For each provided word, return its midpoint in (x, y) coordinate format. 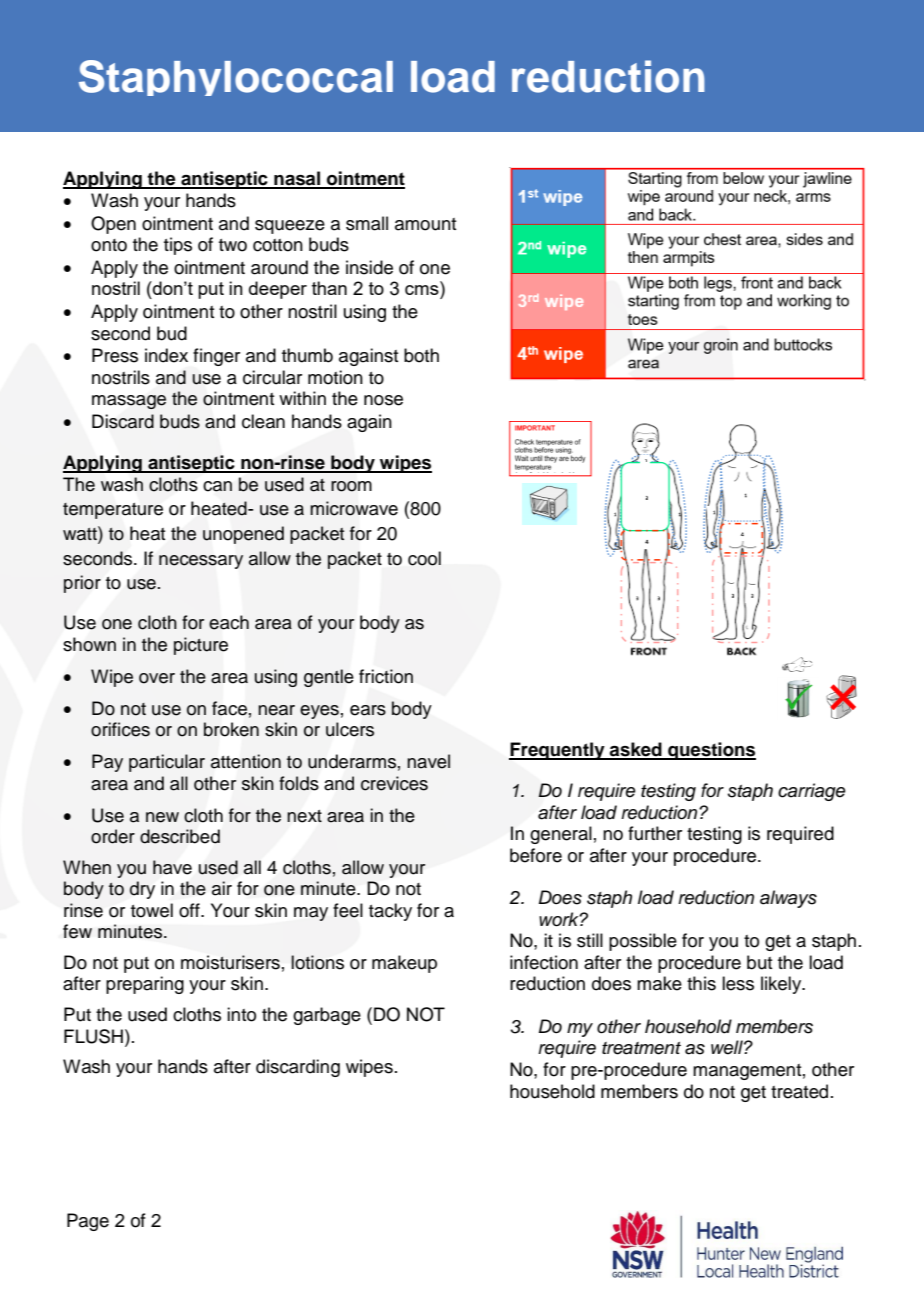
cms (422, 290)
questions (711, 751)
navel (428, 761)
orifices (120, 729)
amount (425, 224)
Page (88, 1222)
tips (178, 246)
